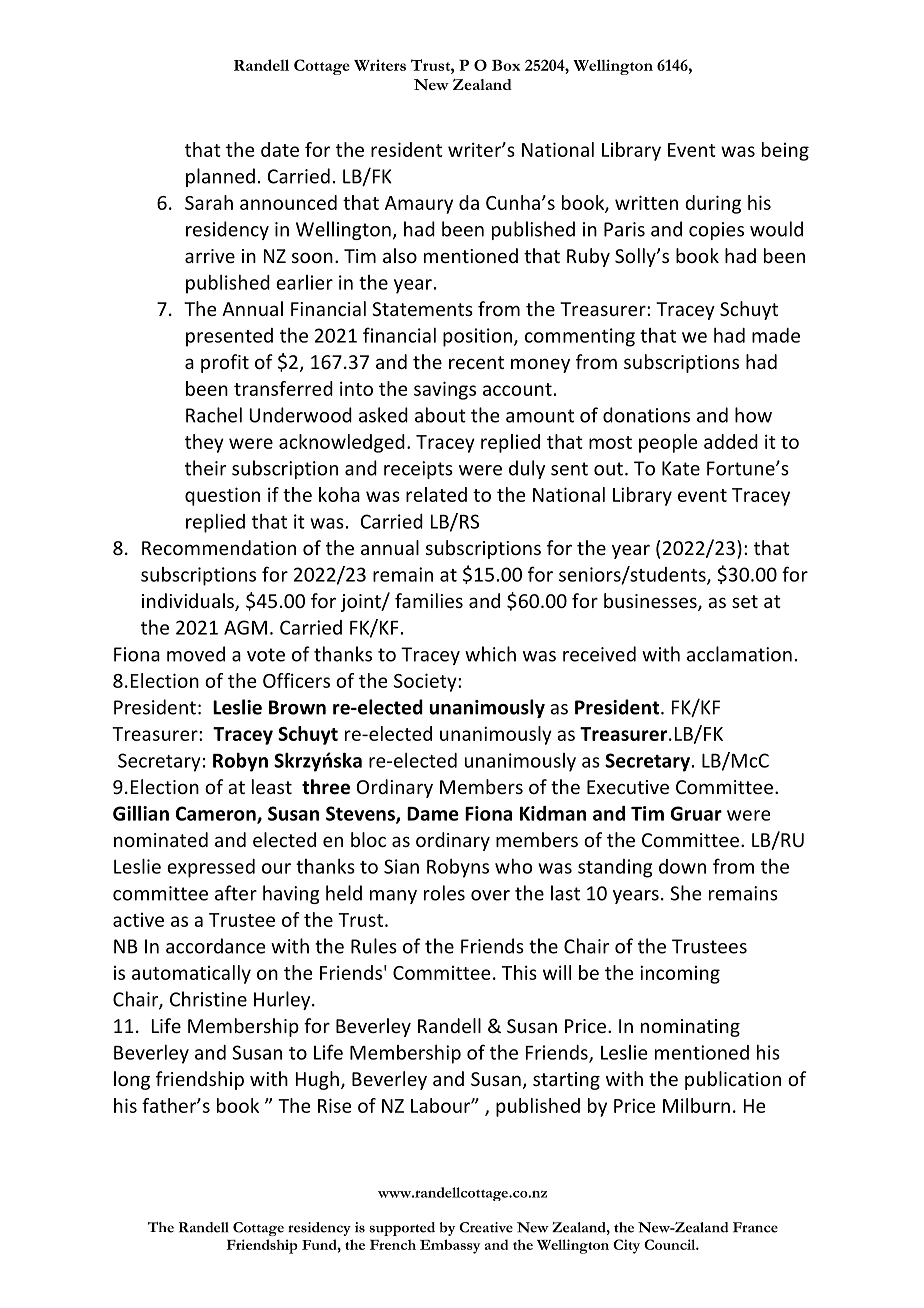 This screenshot has width=924, height=1308. What do you see at coordinates (225, 363) in the screenshot?
I see `profit` at bounding box center [225, 363].
